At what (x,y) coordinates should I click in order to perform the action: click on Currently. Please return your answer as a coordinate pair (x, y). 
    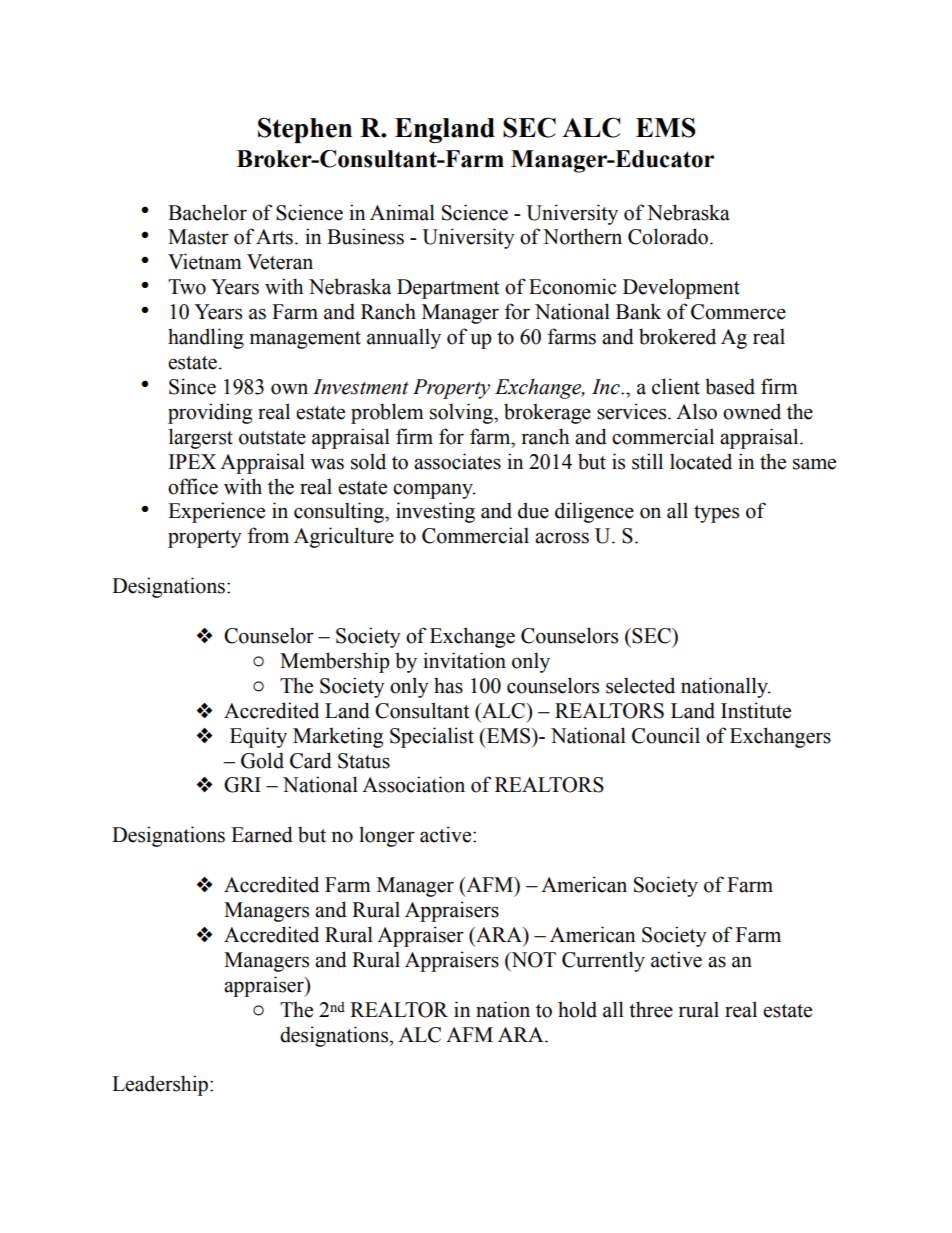
    Looking at the image, I should click on (603, 961).
